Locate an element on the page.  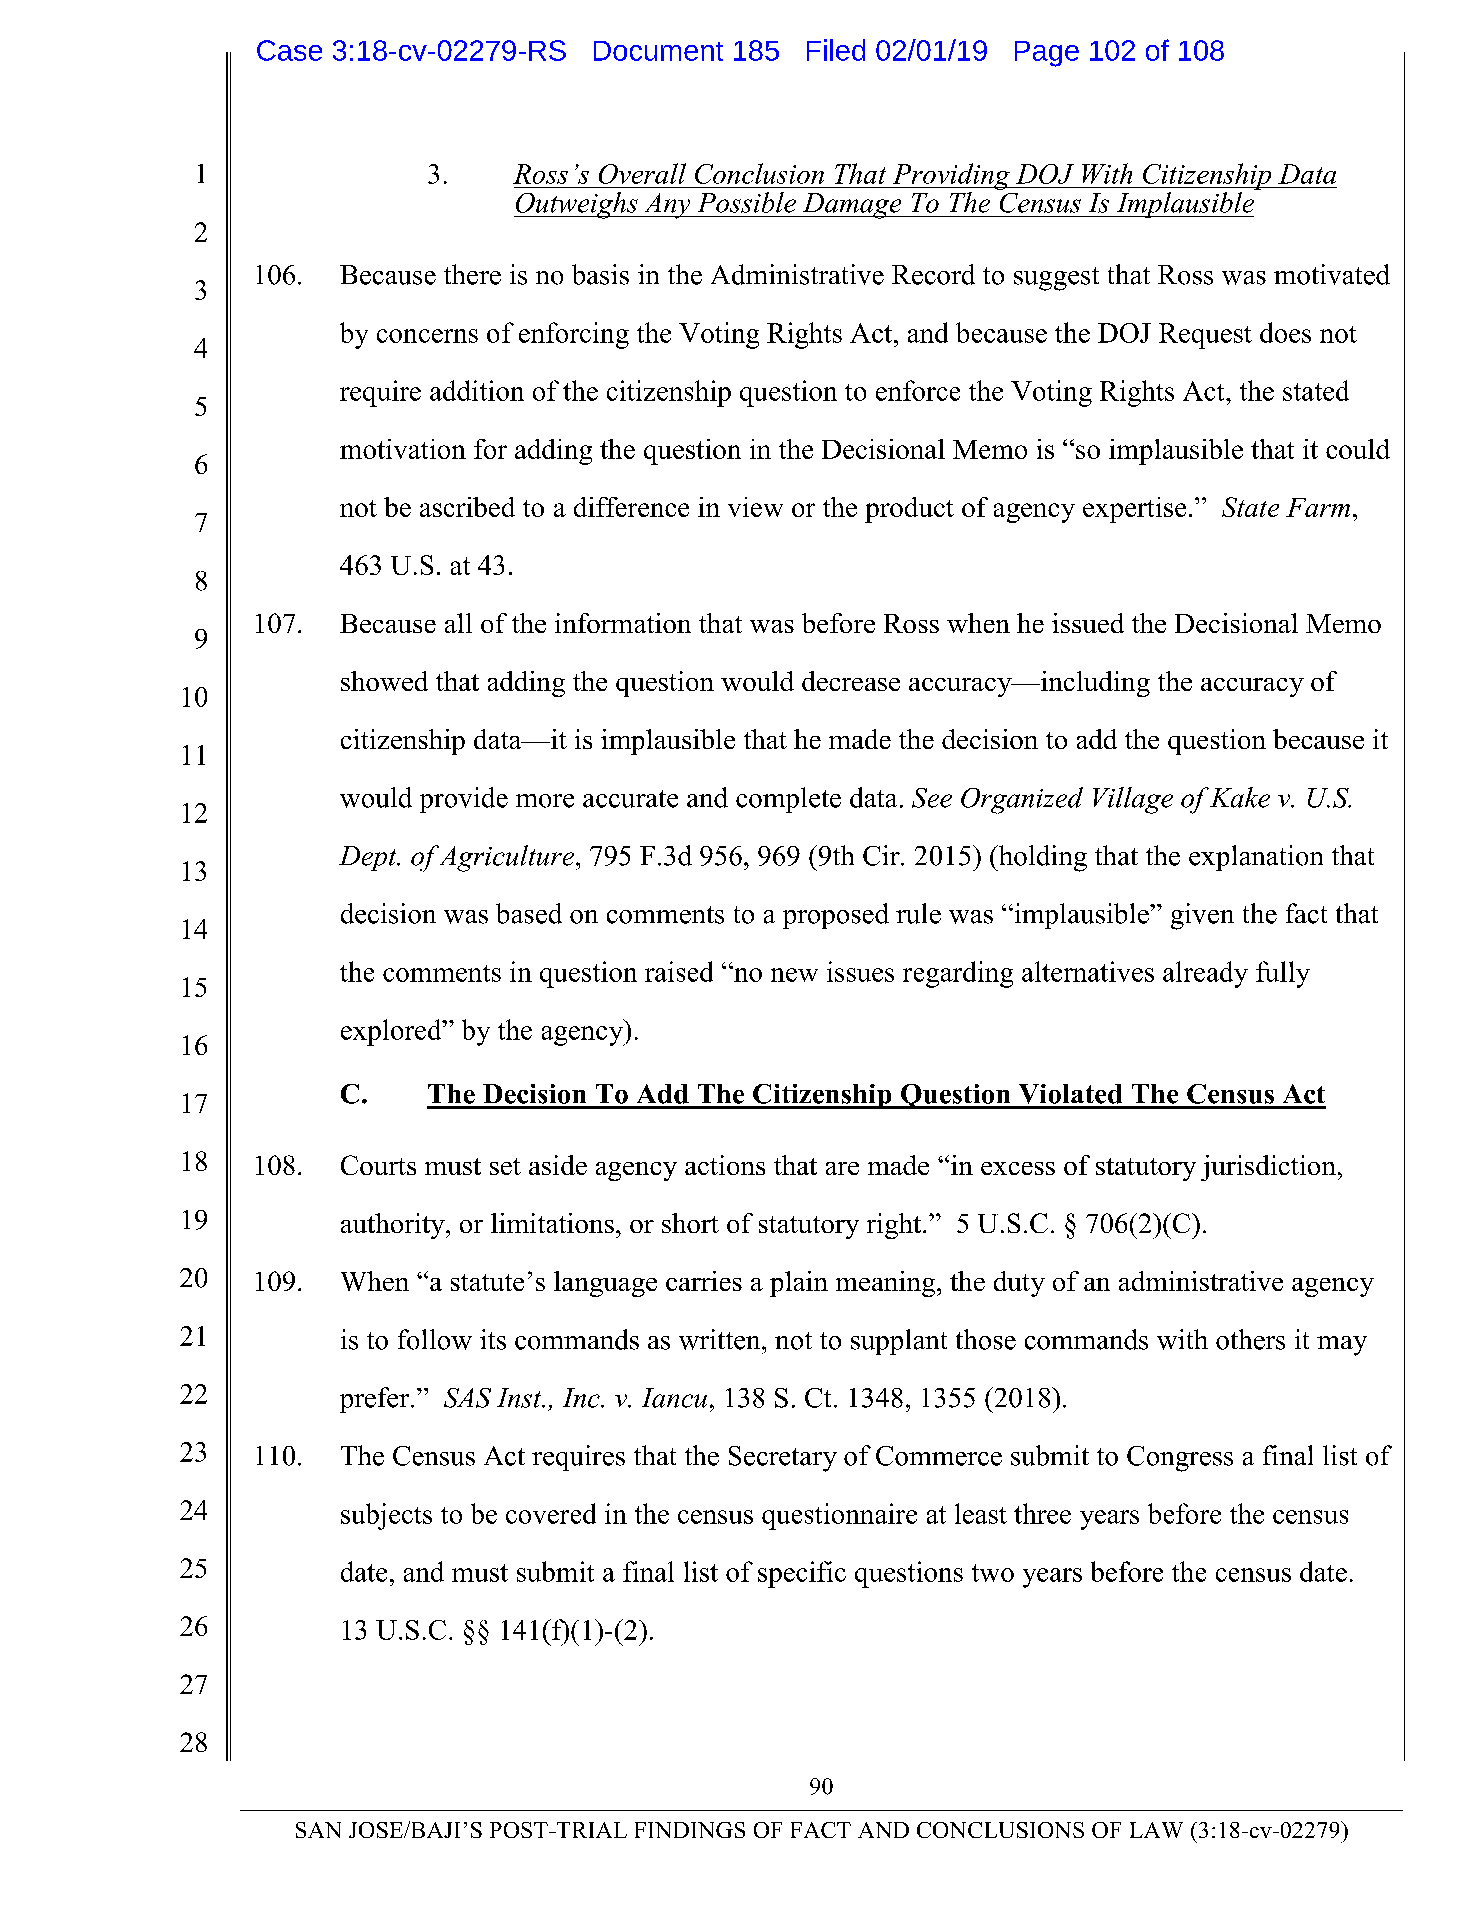
Page is located at coordinates (1047, 54).
